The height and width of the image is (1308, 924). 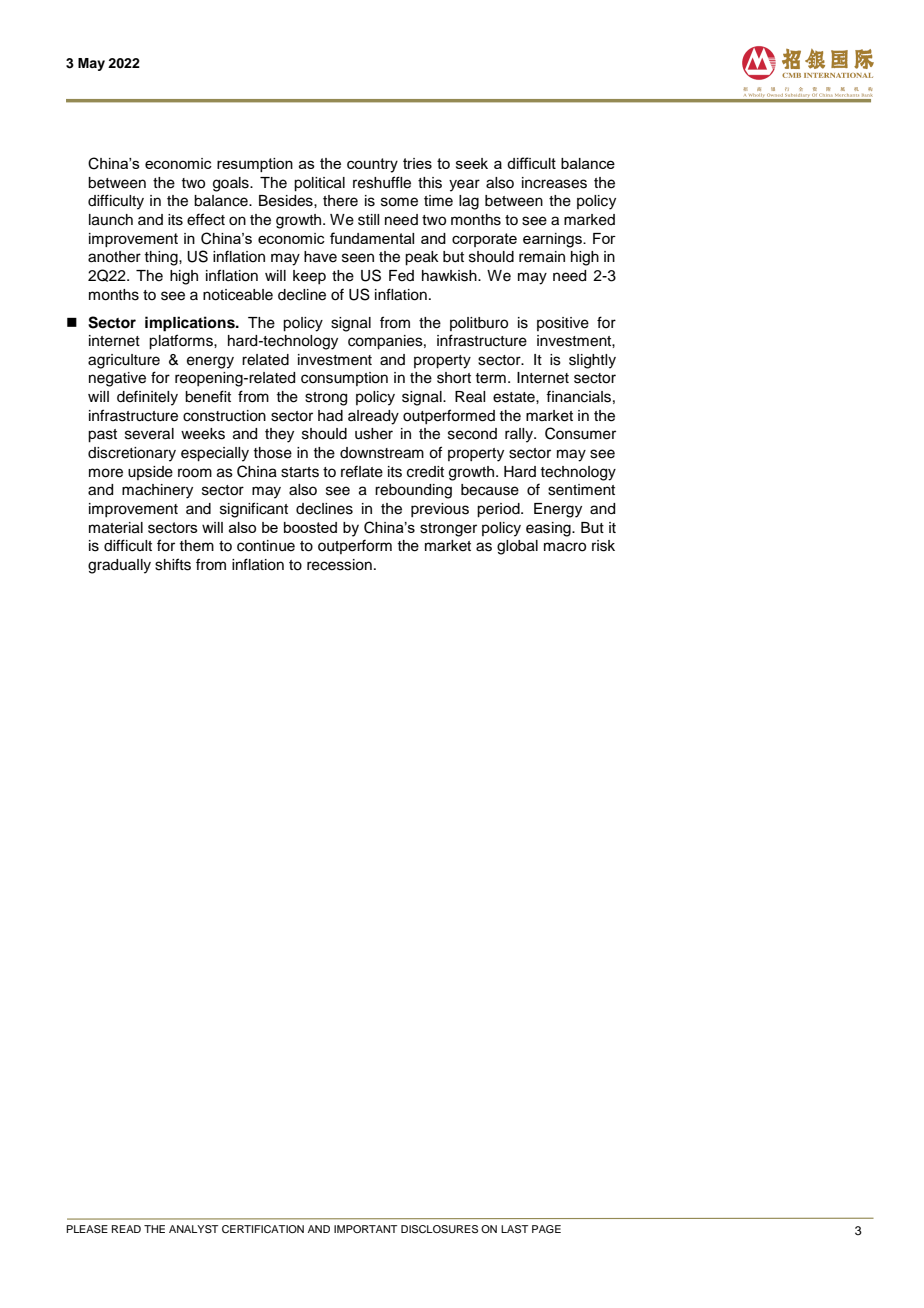 I want to click on PAGE, so click(x=546, y=1229).
